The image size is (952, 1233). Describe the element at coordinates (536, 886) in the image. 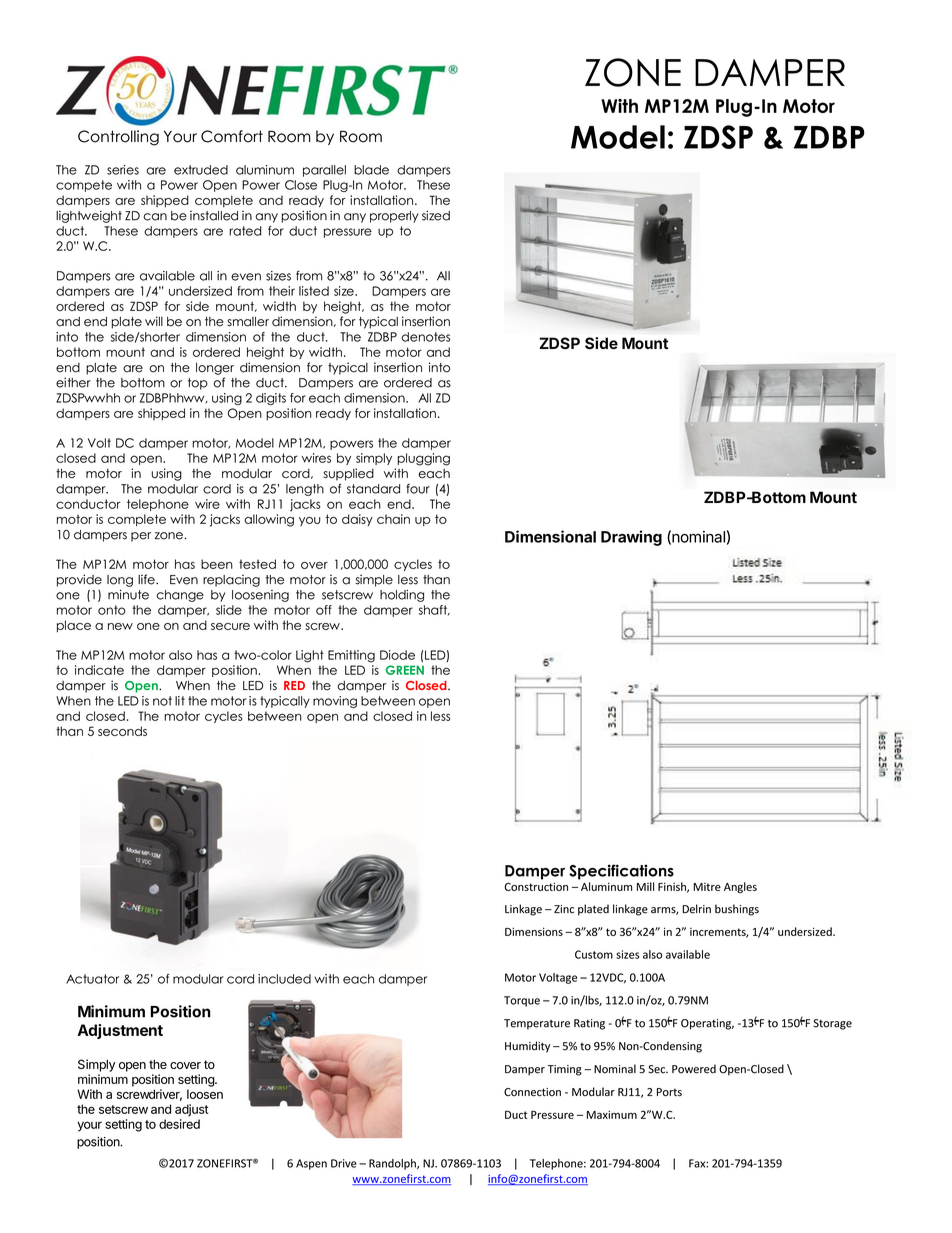

I see `Construction` at that location.
